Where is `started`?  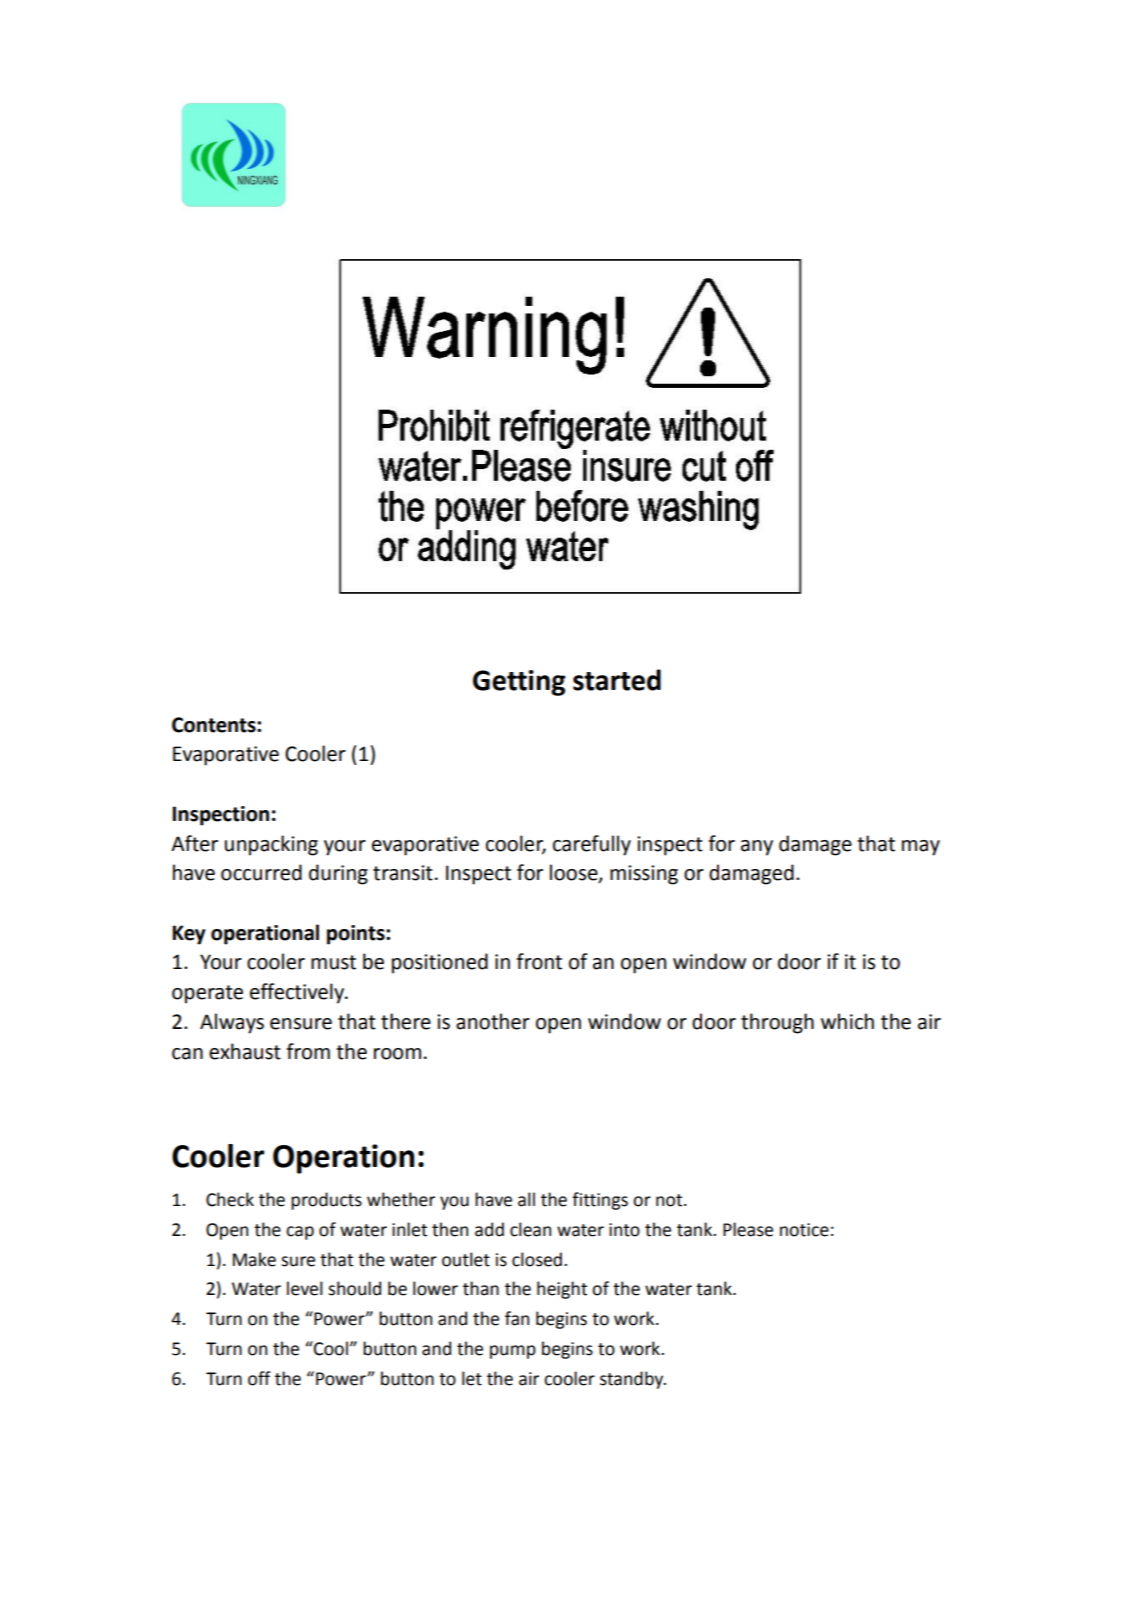 started is located at coordinates (617, 680).
